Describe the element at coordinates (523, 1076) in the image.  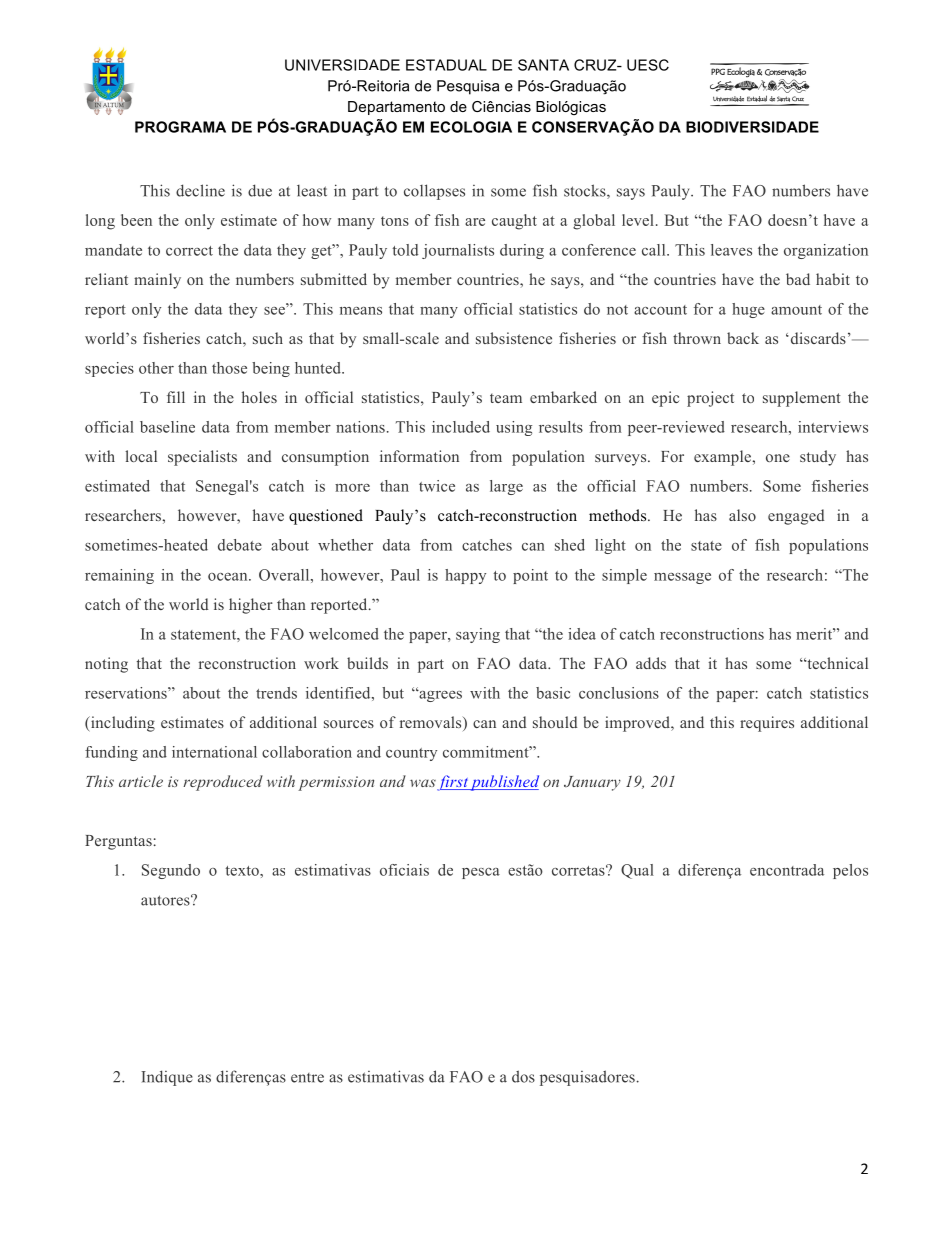
I see `dos` at that location.
